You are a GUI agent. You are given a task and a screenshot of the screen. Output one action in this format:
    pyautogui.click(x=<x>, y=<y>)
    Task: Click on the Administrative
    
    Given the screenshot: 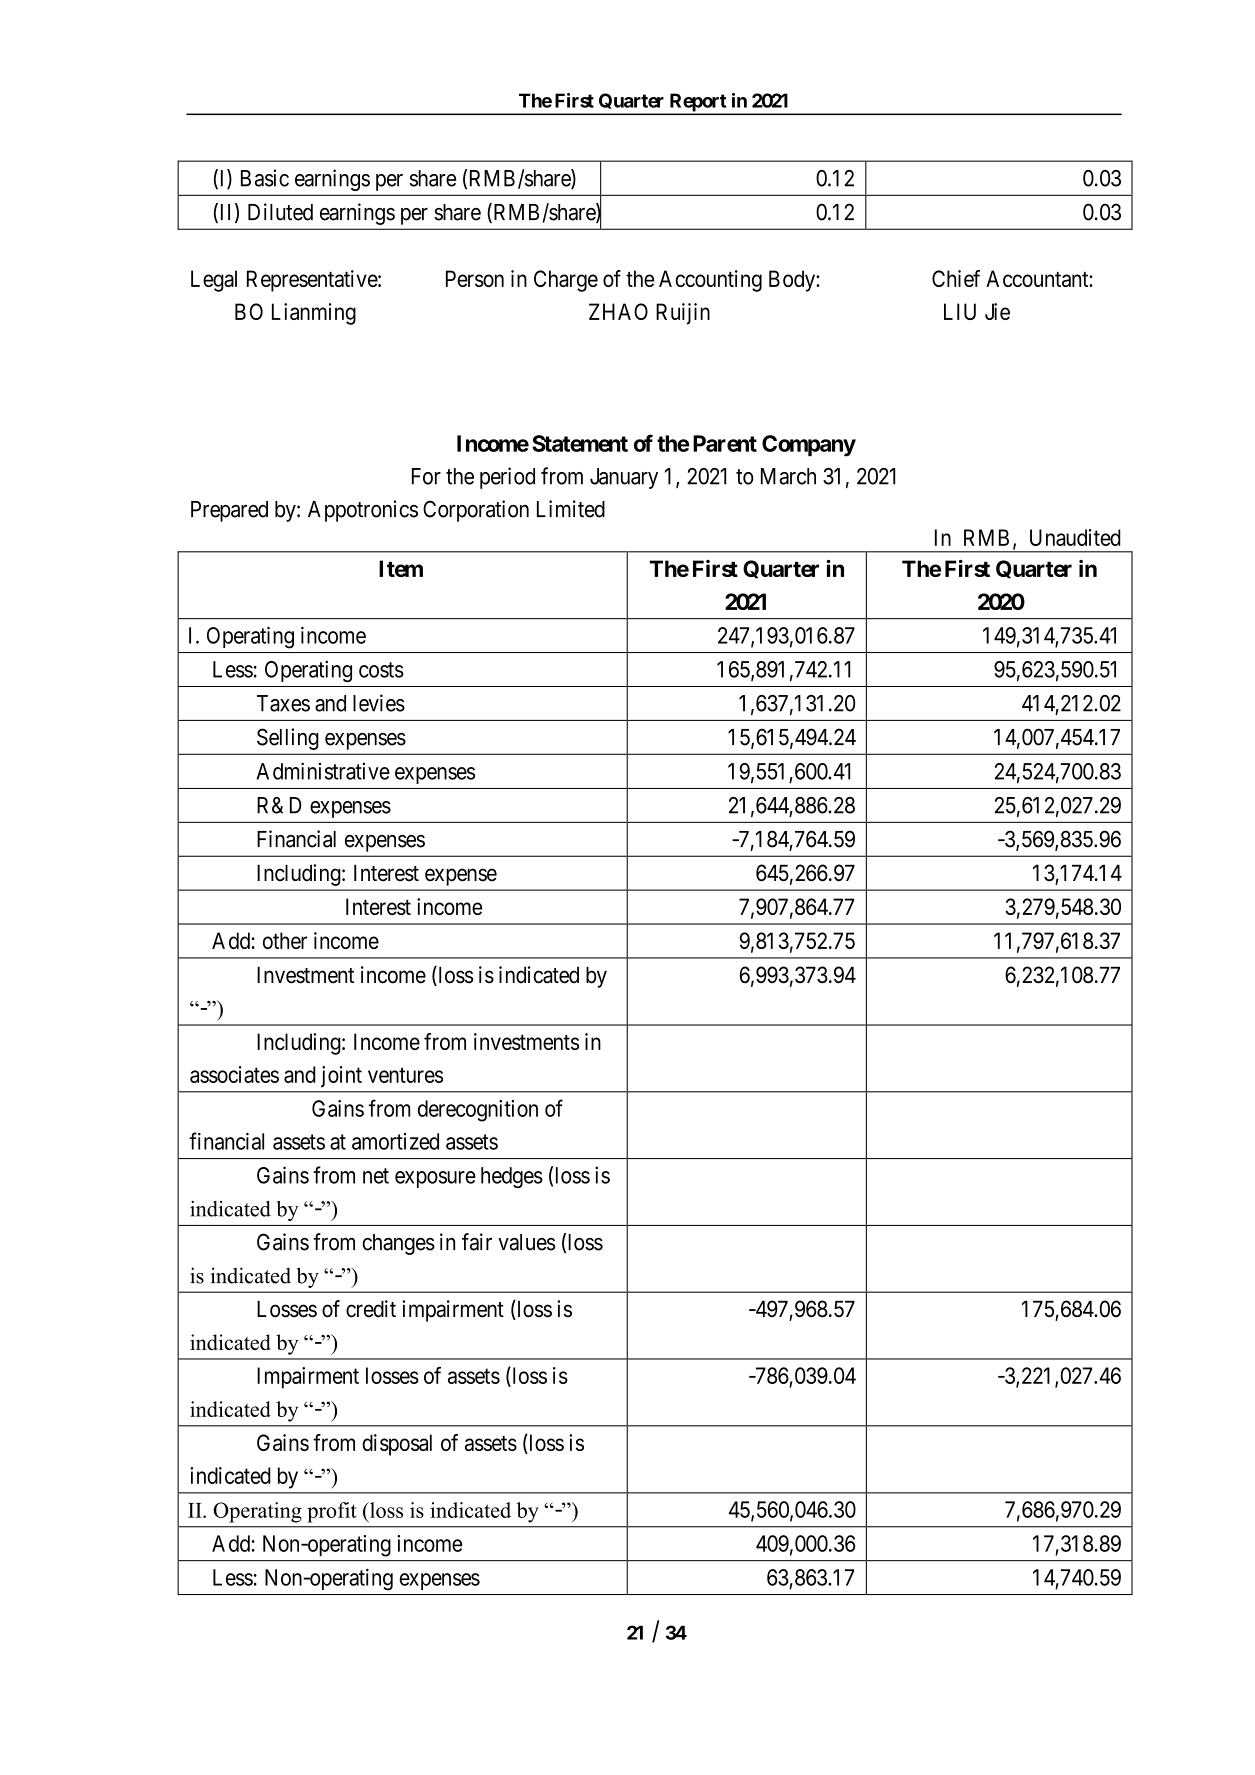 What is the action you would take?
    pyautogui.click(x=323, y=771)
